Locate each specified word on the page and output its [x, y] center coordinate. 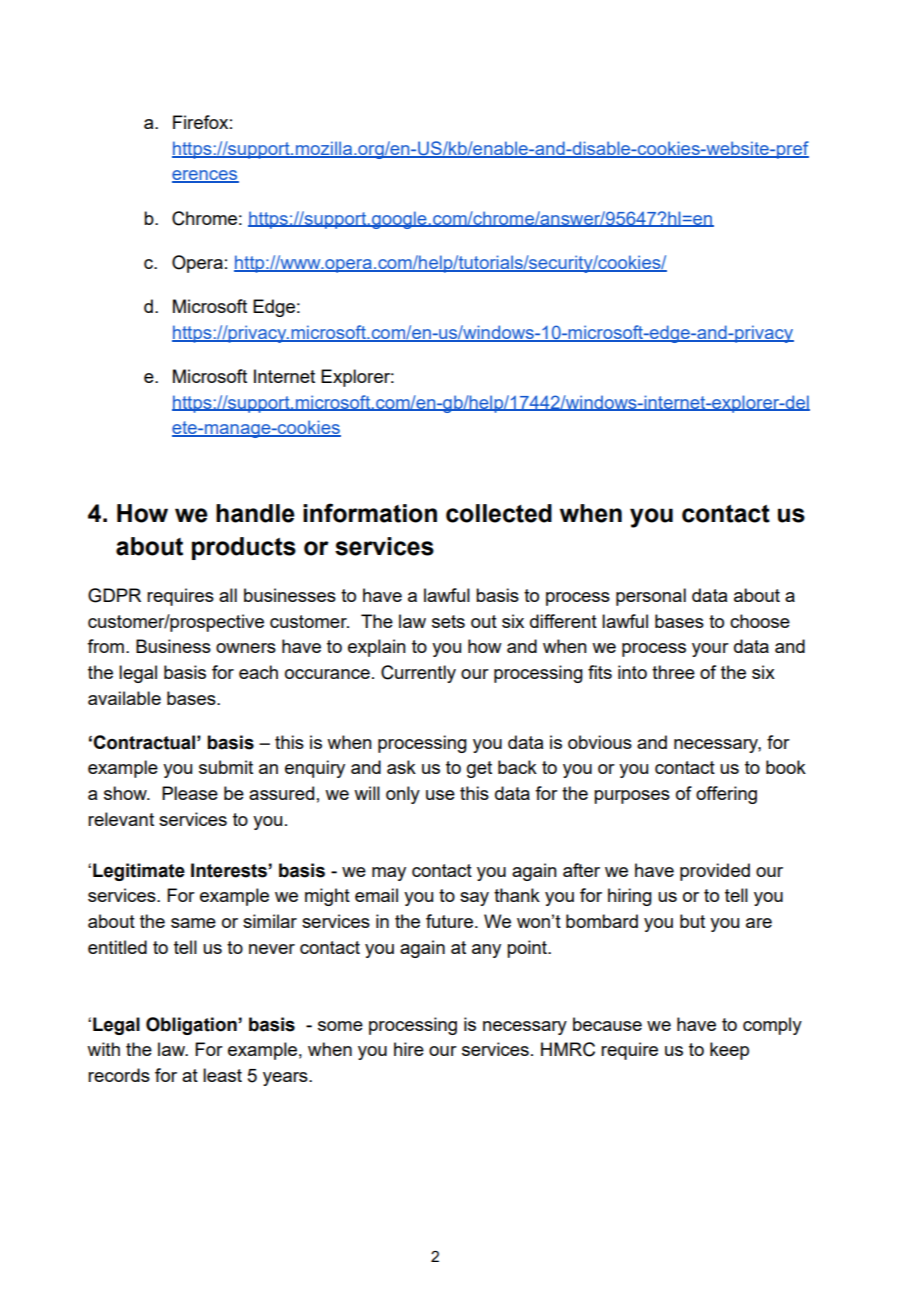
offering [726, 795]
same [193, 923]
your [710, 650]
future [449, 921]
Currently [418, 674]
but [692, 921]
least [222, 1075]
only [403, 795]
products [244, 548]
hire [409, 1049]
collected [499, 513]
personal [651, 597]
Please [190, 793]
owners [246, 648]
